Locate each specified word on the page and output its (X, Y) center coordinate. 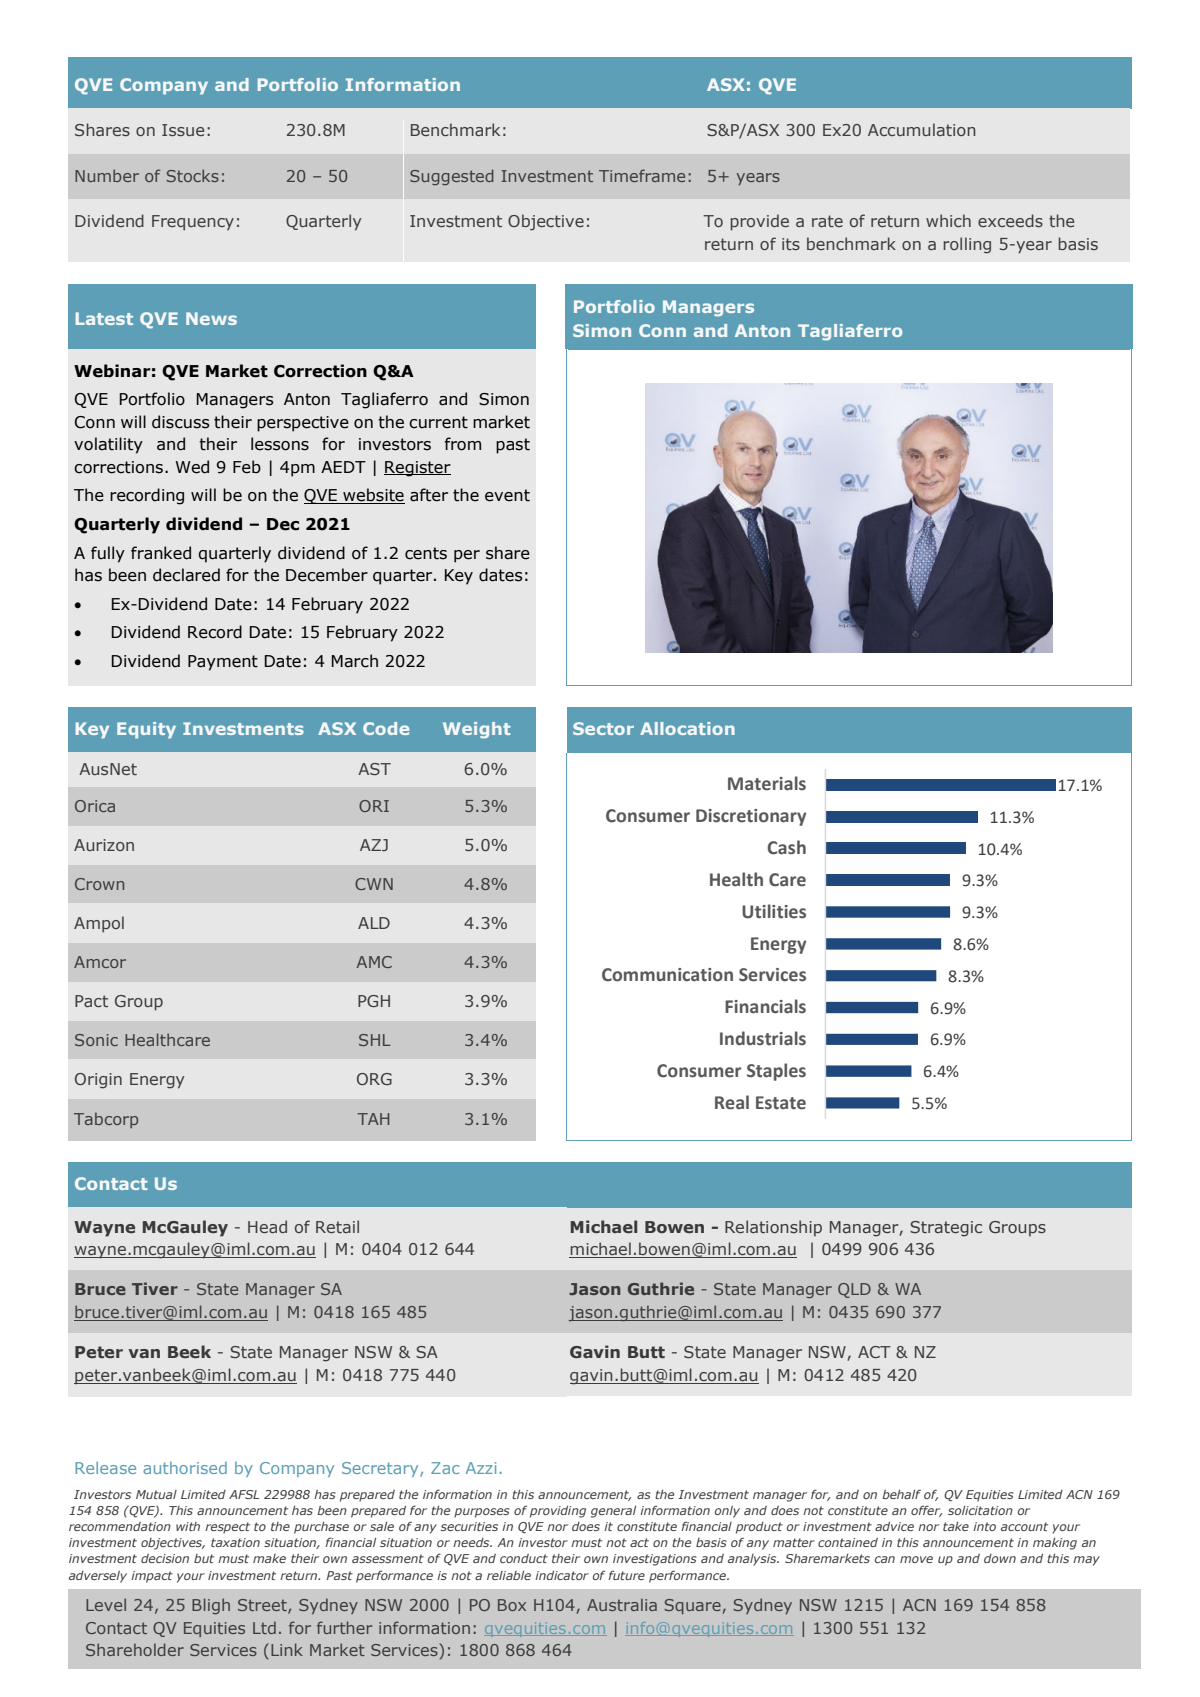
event (507, 495)
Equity (146, 730)
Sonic (96, 1040)
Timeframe (642, 175)
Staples (776, 1072)
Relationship (773, 1228)
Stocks (193, 175)
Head (267, 1226)
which (948, 220)
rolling (967, 245)
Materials (767, 783)
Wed (192, 467)
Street (263, 1606)
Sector (603, 728)
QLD (854, 1290)
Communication (667, 975)
